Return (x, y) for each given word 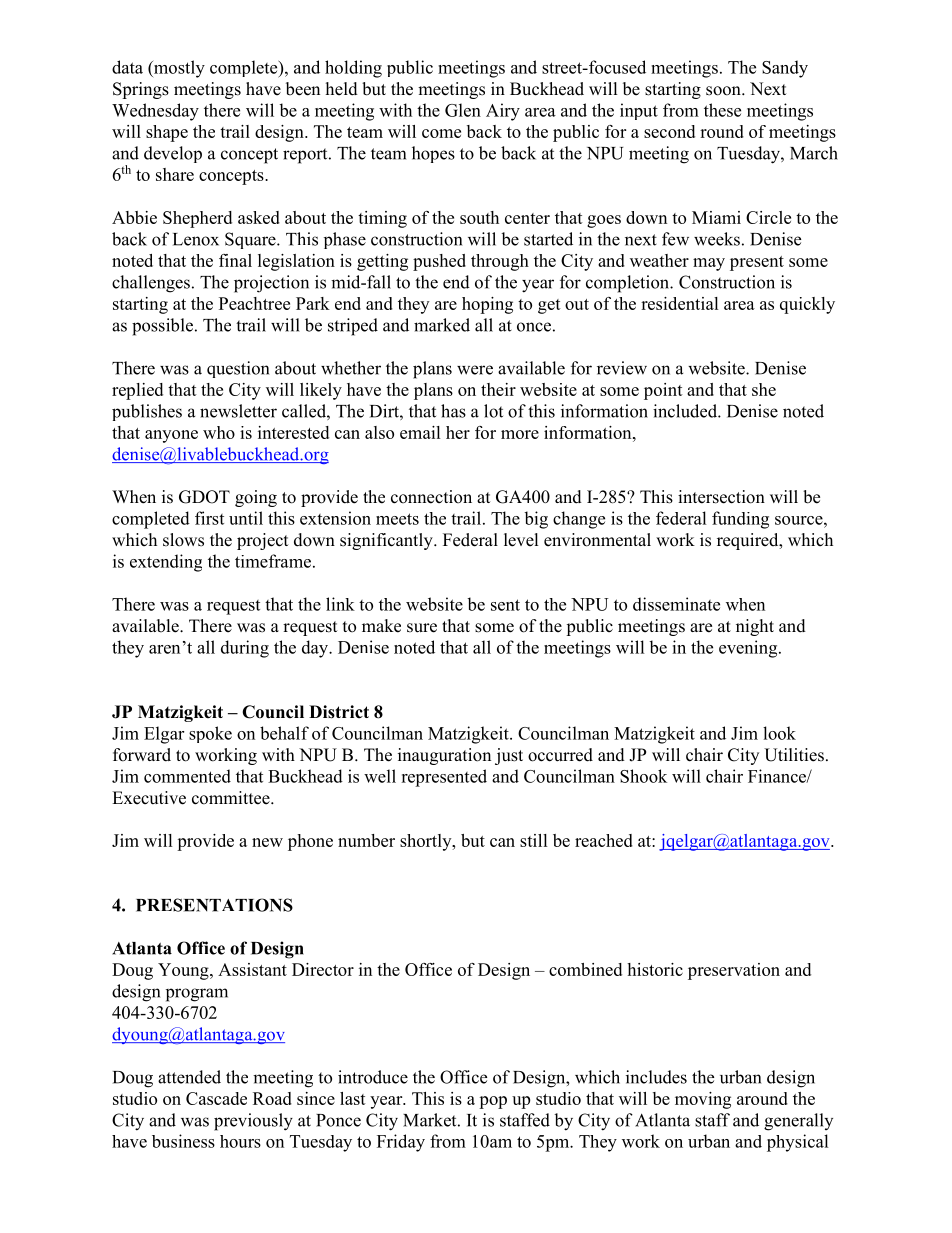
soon (724, 91)
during (245, 649)
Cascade (216, 1098)
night (755, 627)
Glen (463, 110)
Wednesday (155, 112)
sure (422, 628)
